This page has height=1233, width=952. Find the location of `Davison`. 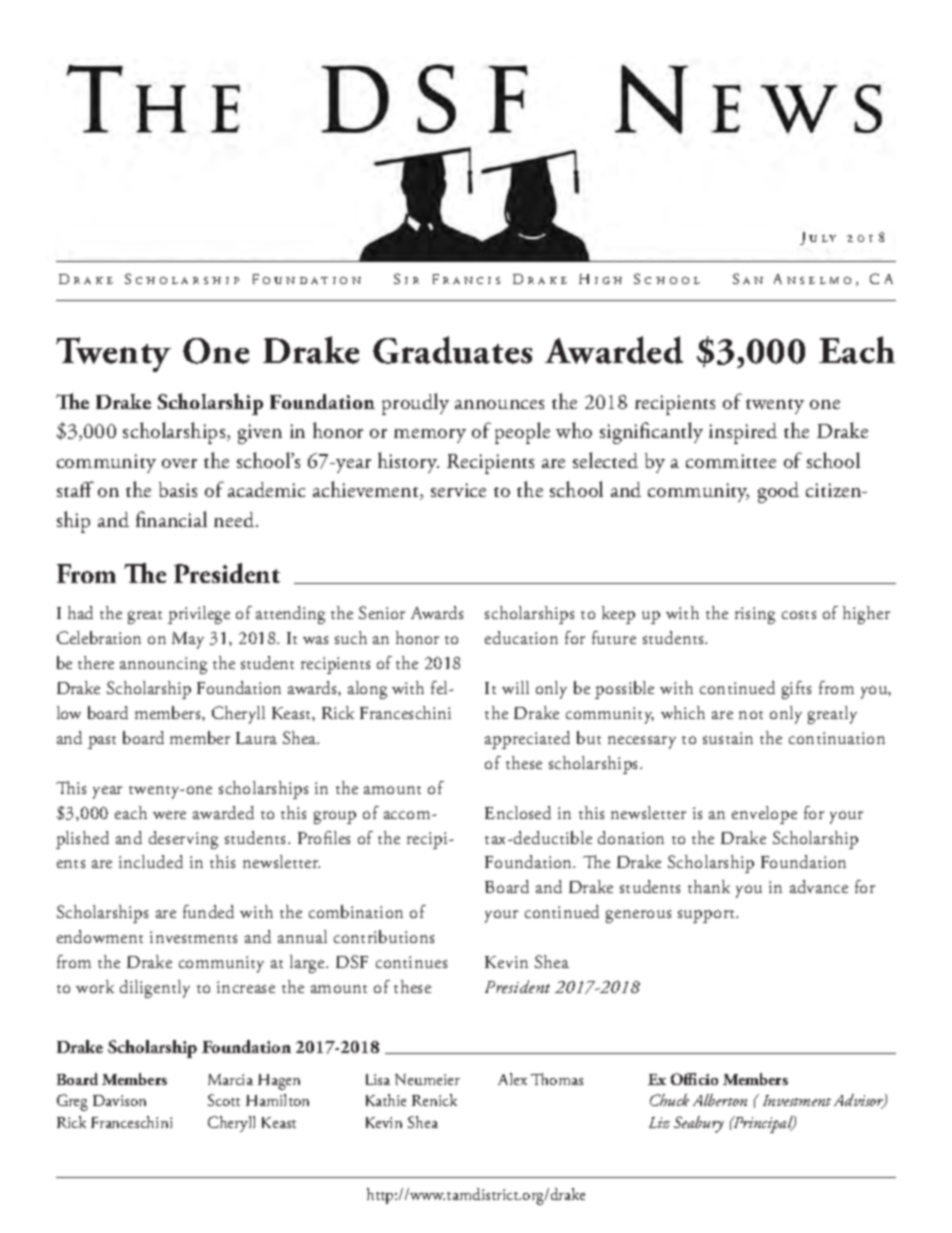

Davison is located at coordinates (119, 1100).
